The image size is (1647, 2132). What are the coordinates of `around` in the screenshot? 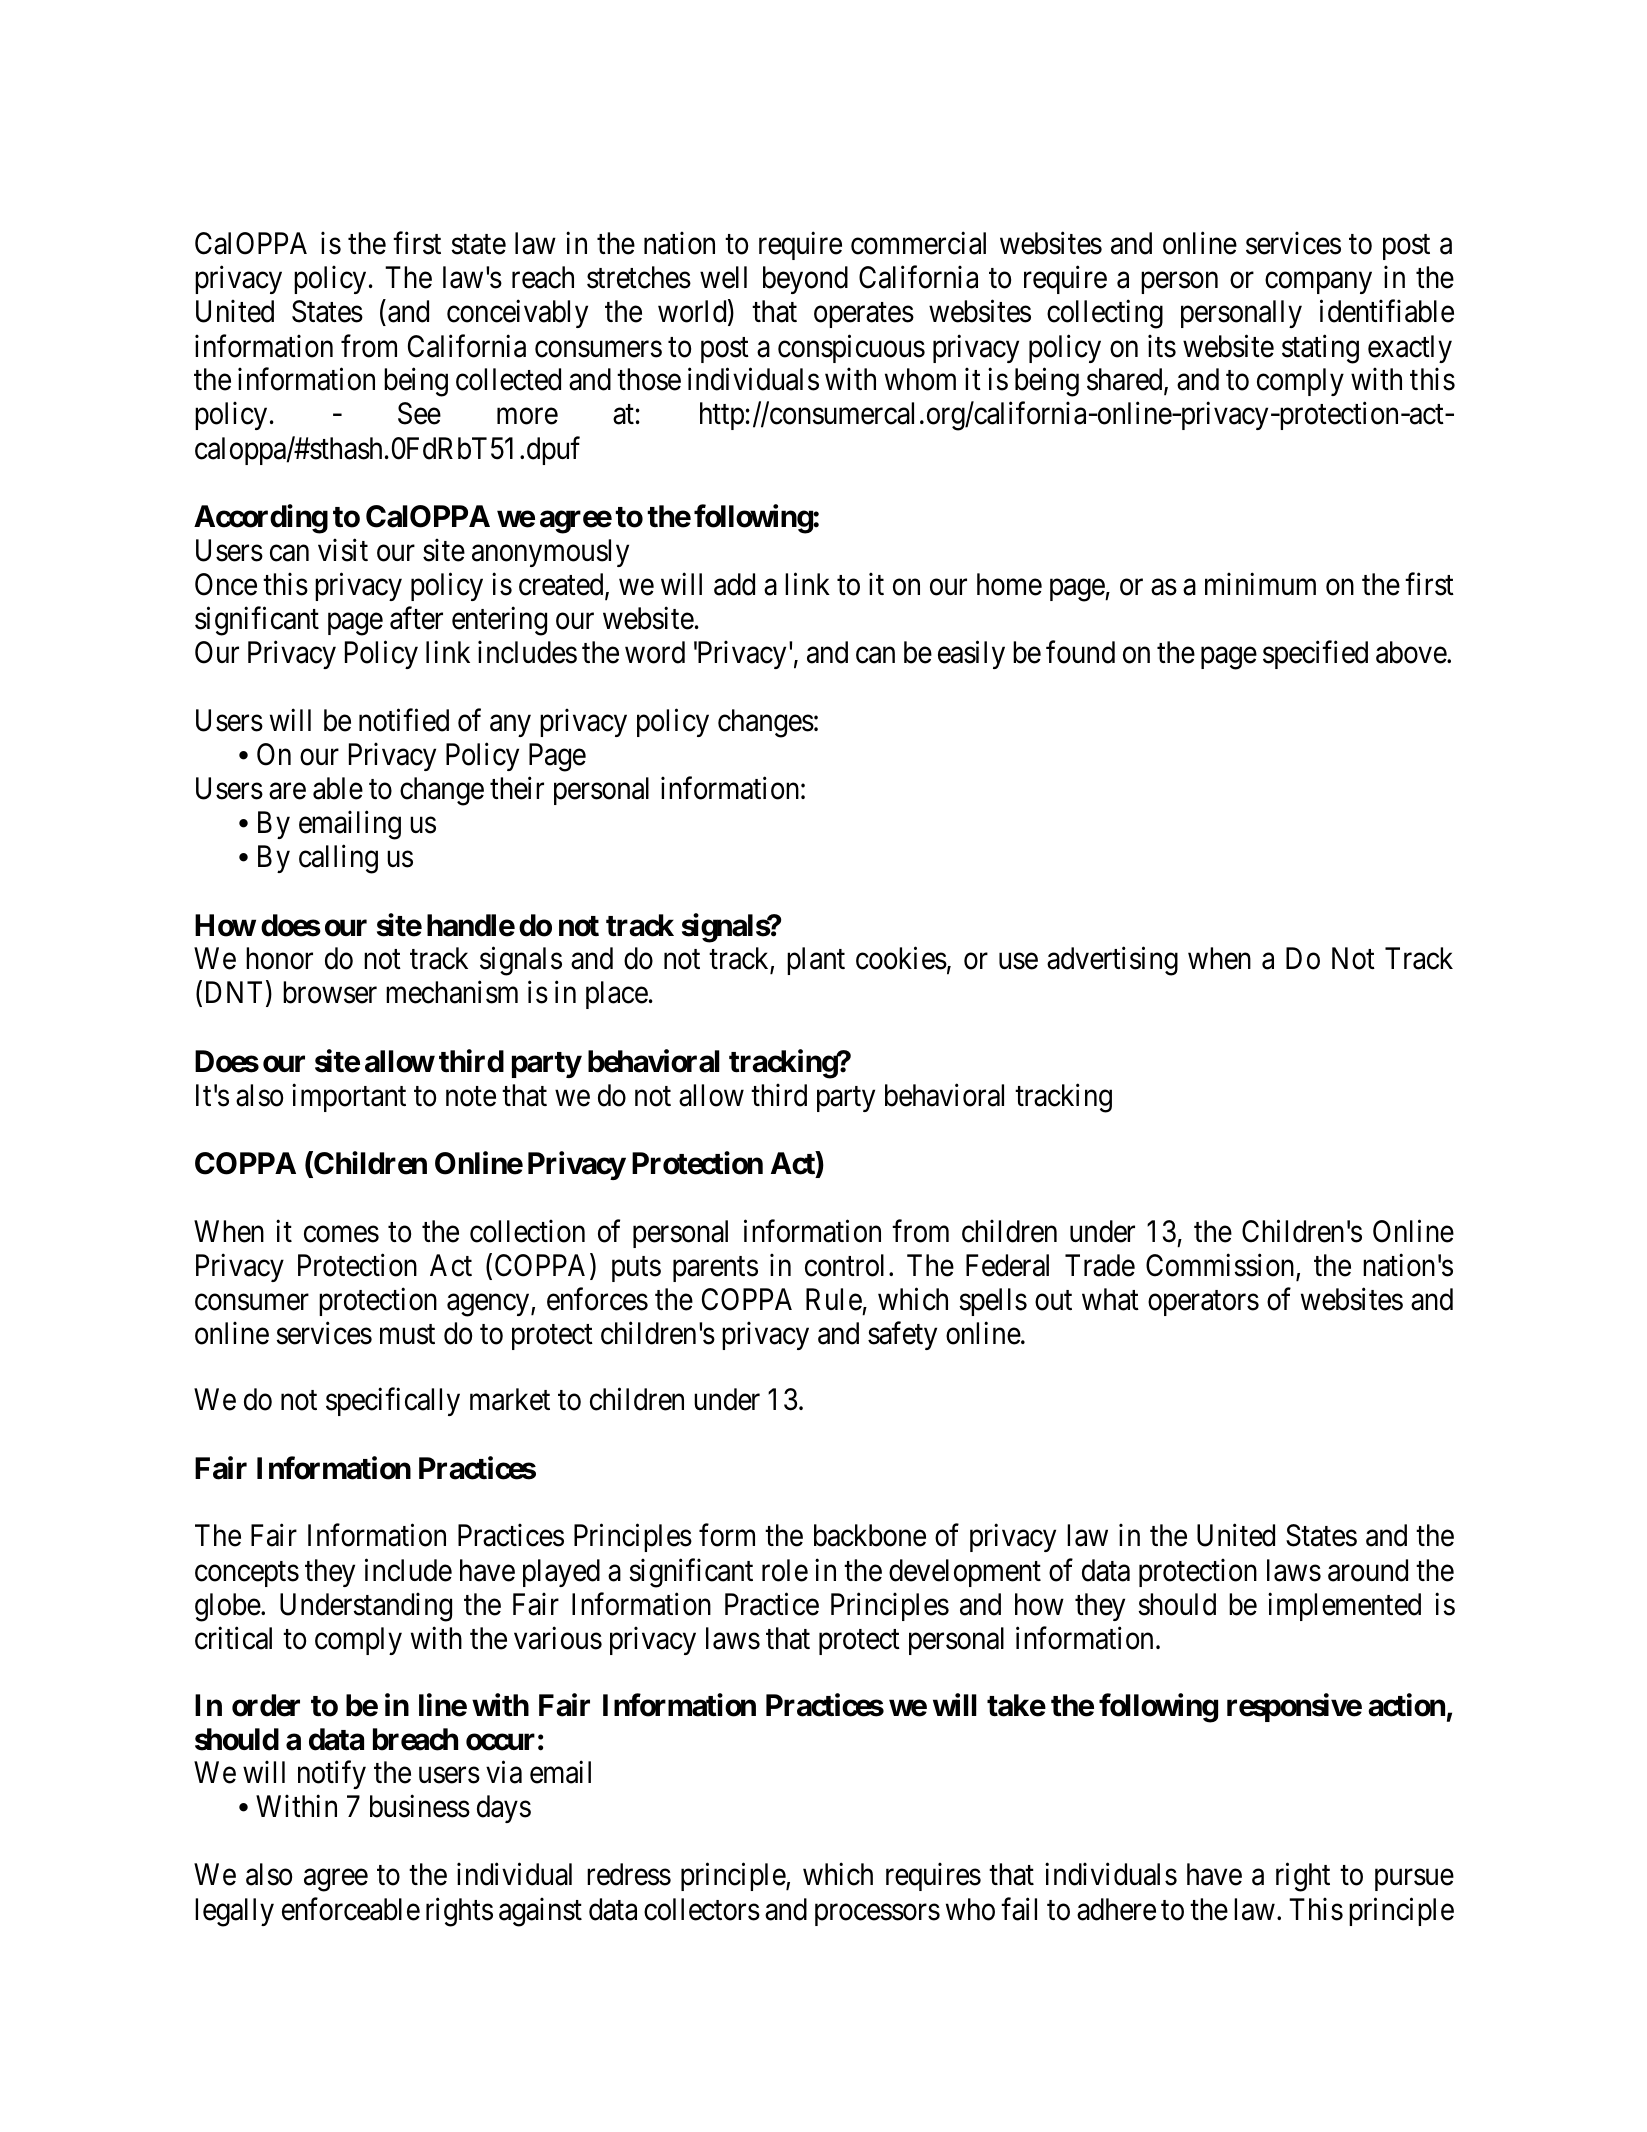 It's located at (1368, 1570).
